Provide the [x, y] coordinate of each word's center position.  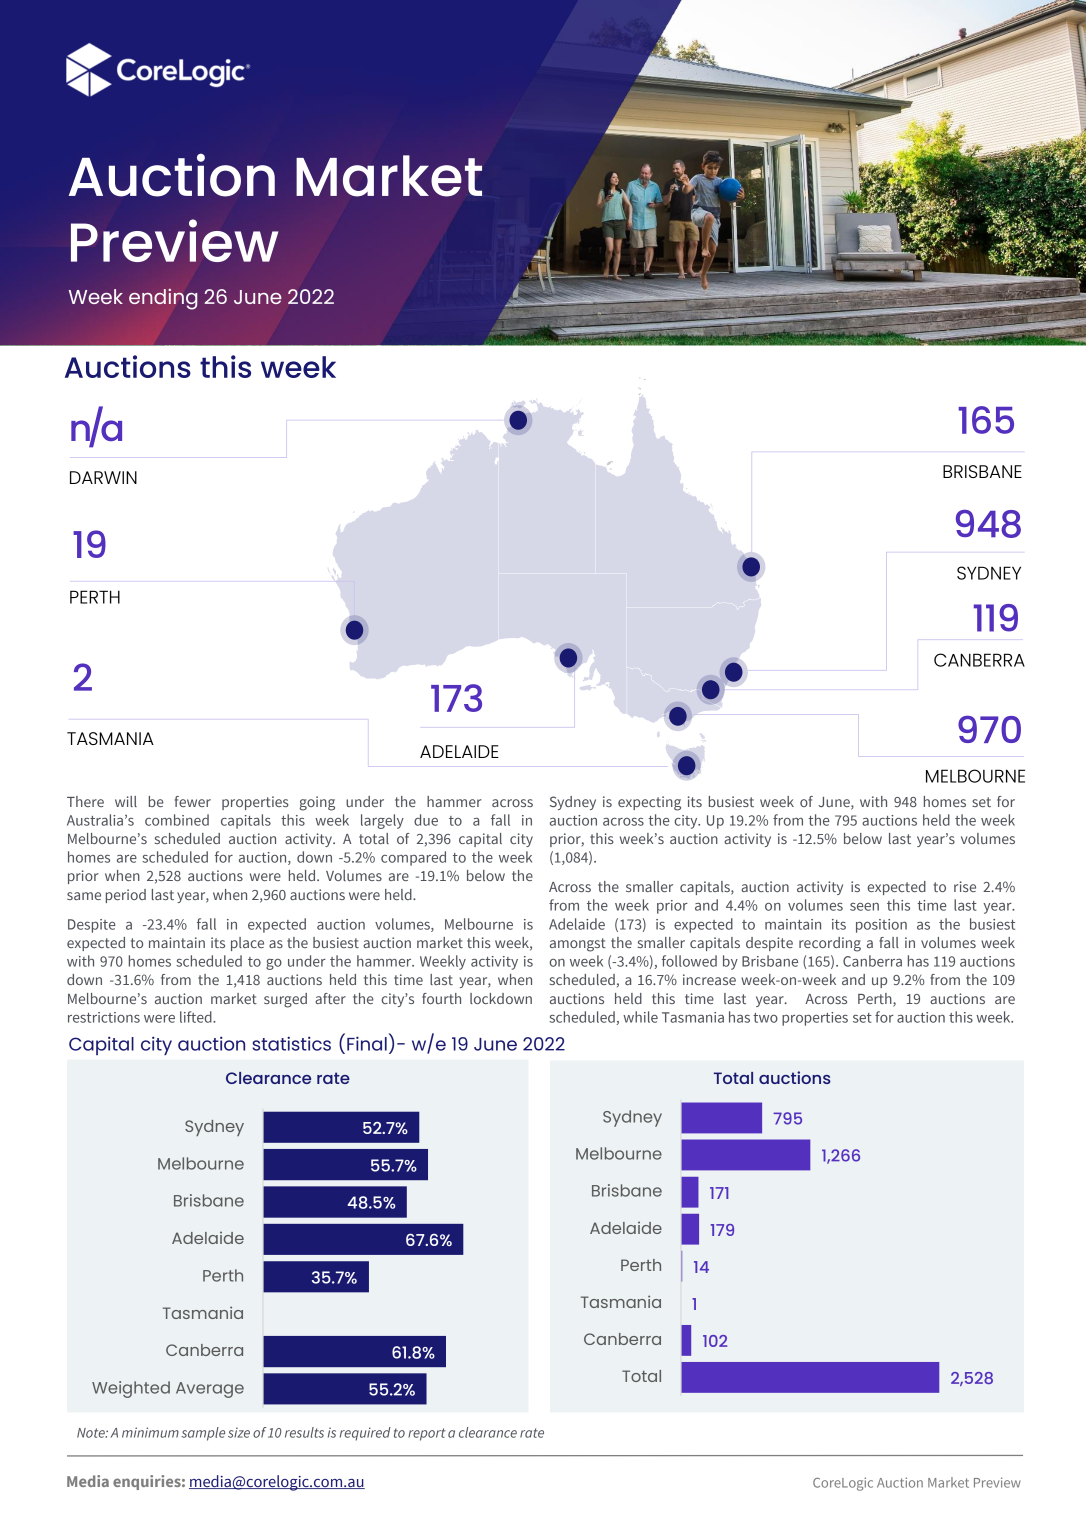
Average [210, 1390]
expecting [649, 803]
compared [413, 858]
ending [163, 299]
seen [864, 907]
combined [177, 820]
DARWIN [103, 477]
